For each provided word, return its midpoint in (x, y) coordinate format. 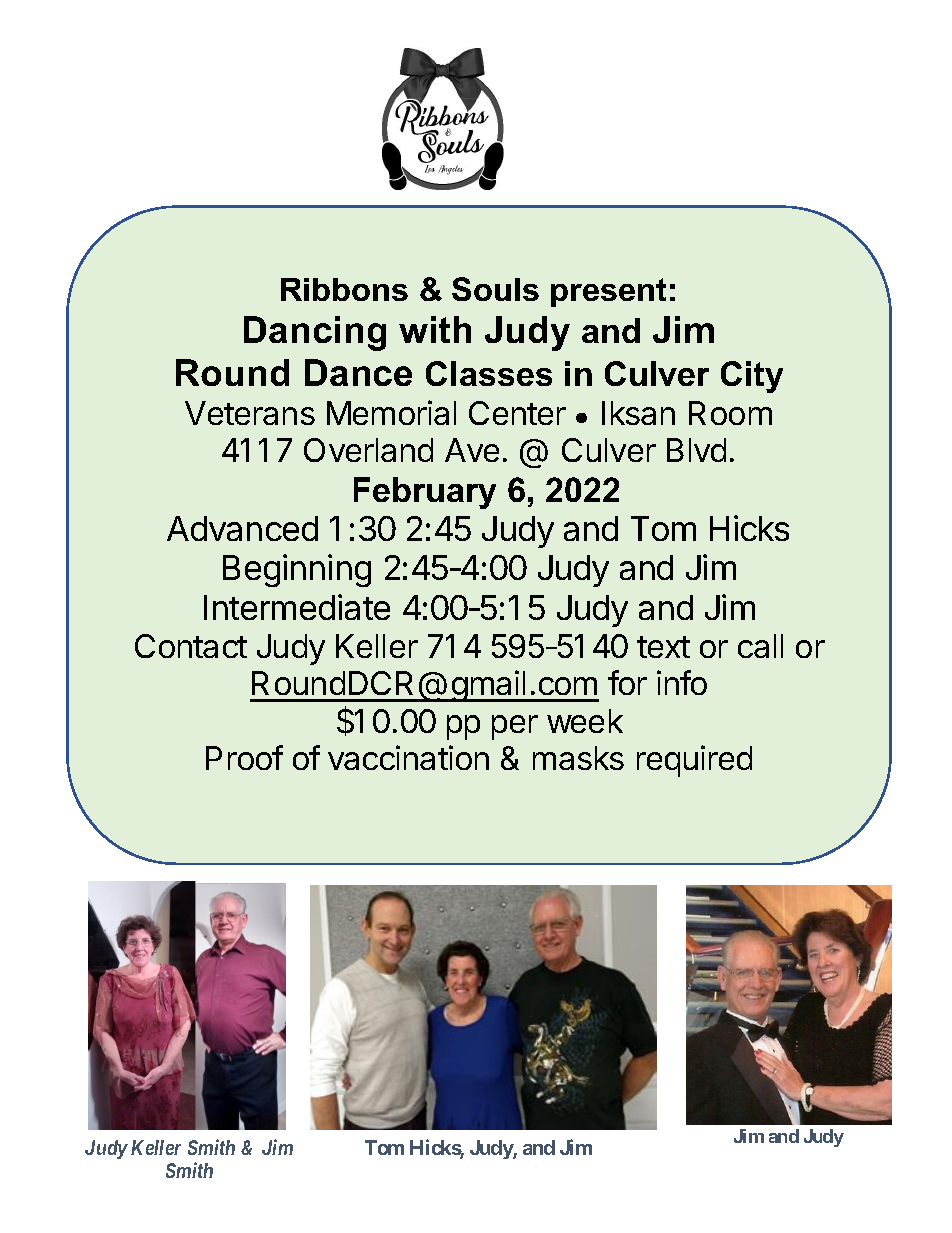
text (663, 647)
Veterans (250, 413)
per (515, 727)
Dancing (315, 333)
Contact (191, 646)
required (694, 761)
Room (730, 413)
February (425, 493)
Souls (495, 289)
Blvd (696, 450)
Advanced (242, 528)
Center (517, 413)
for (627, 682)
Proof (244, 757)
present (608, 292)
